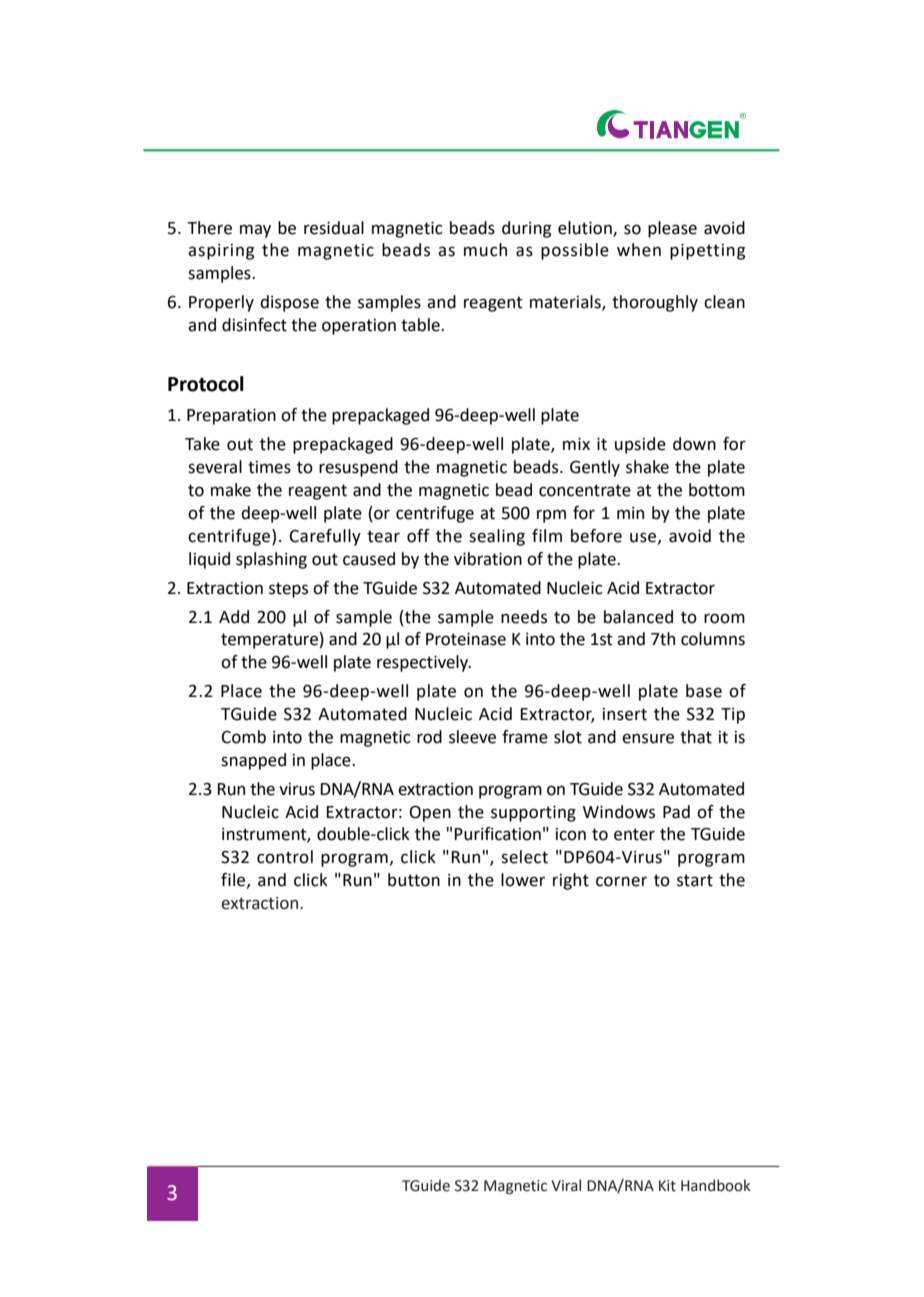 The image size is (924, 1297). Describe the element at coordinates (472, 737) in the document. I see `sleeve` at that location.
